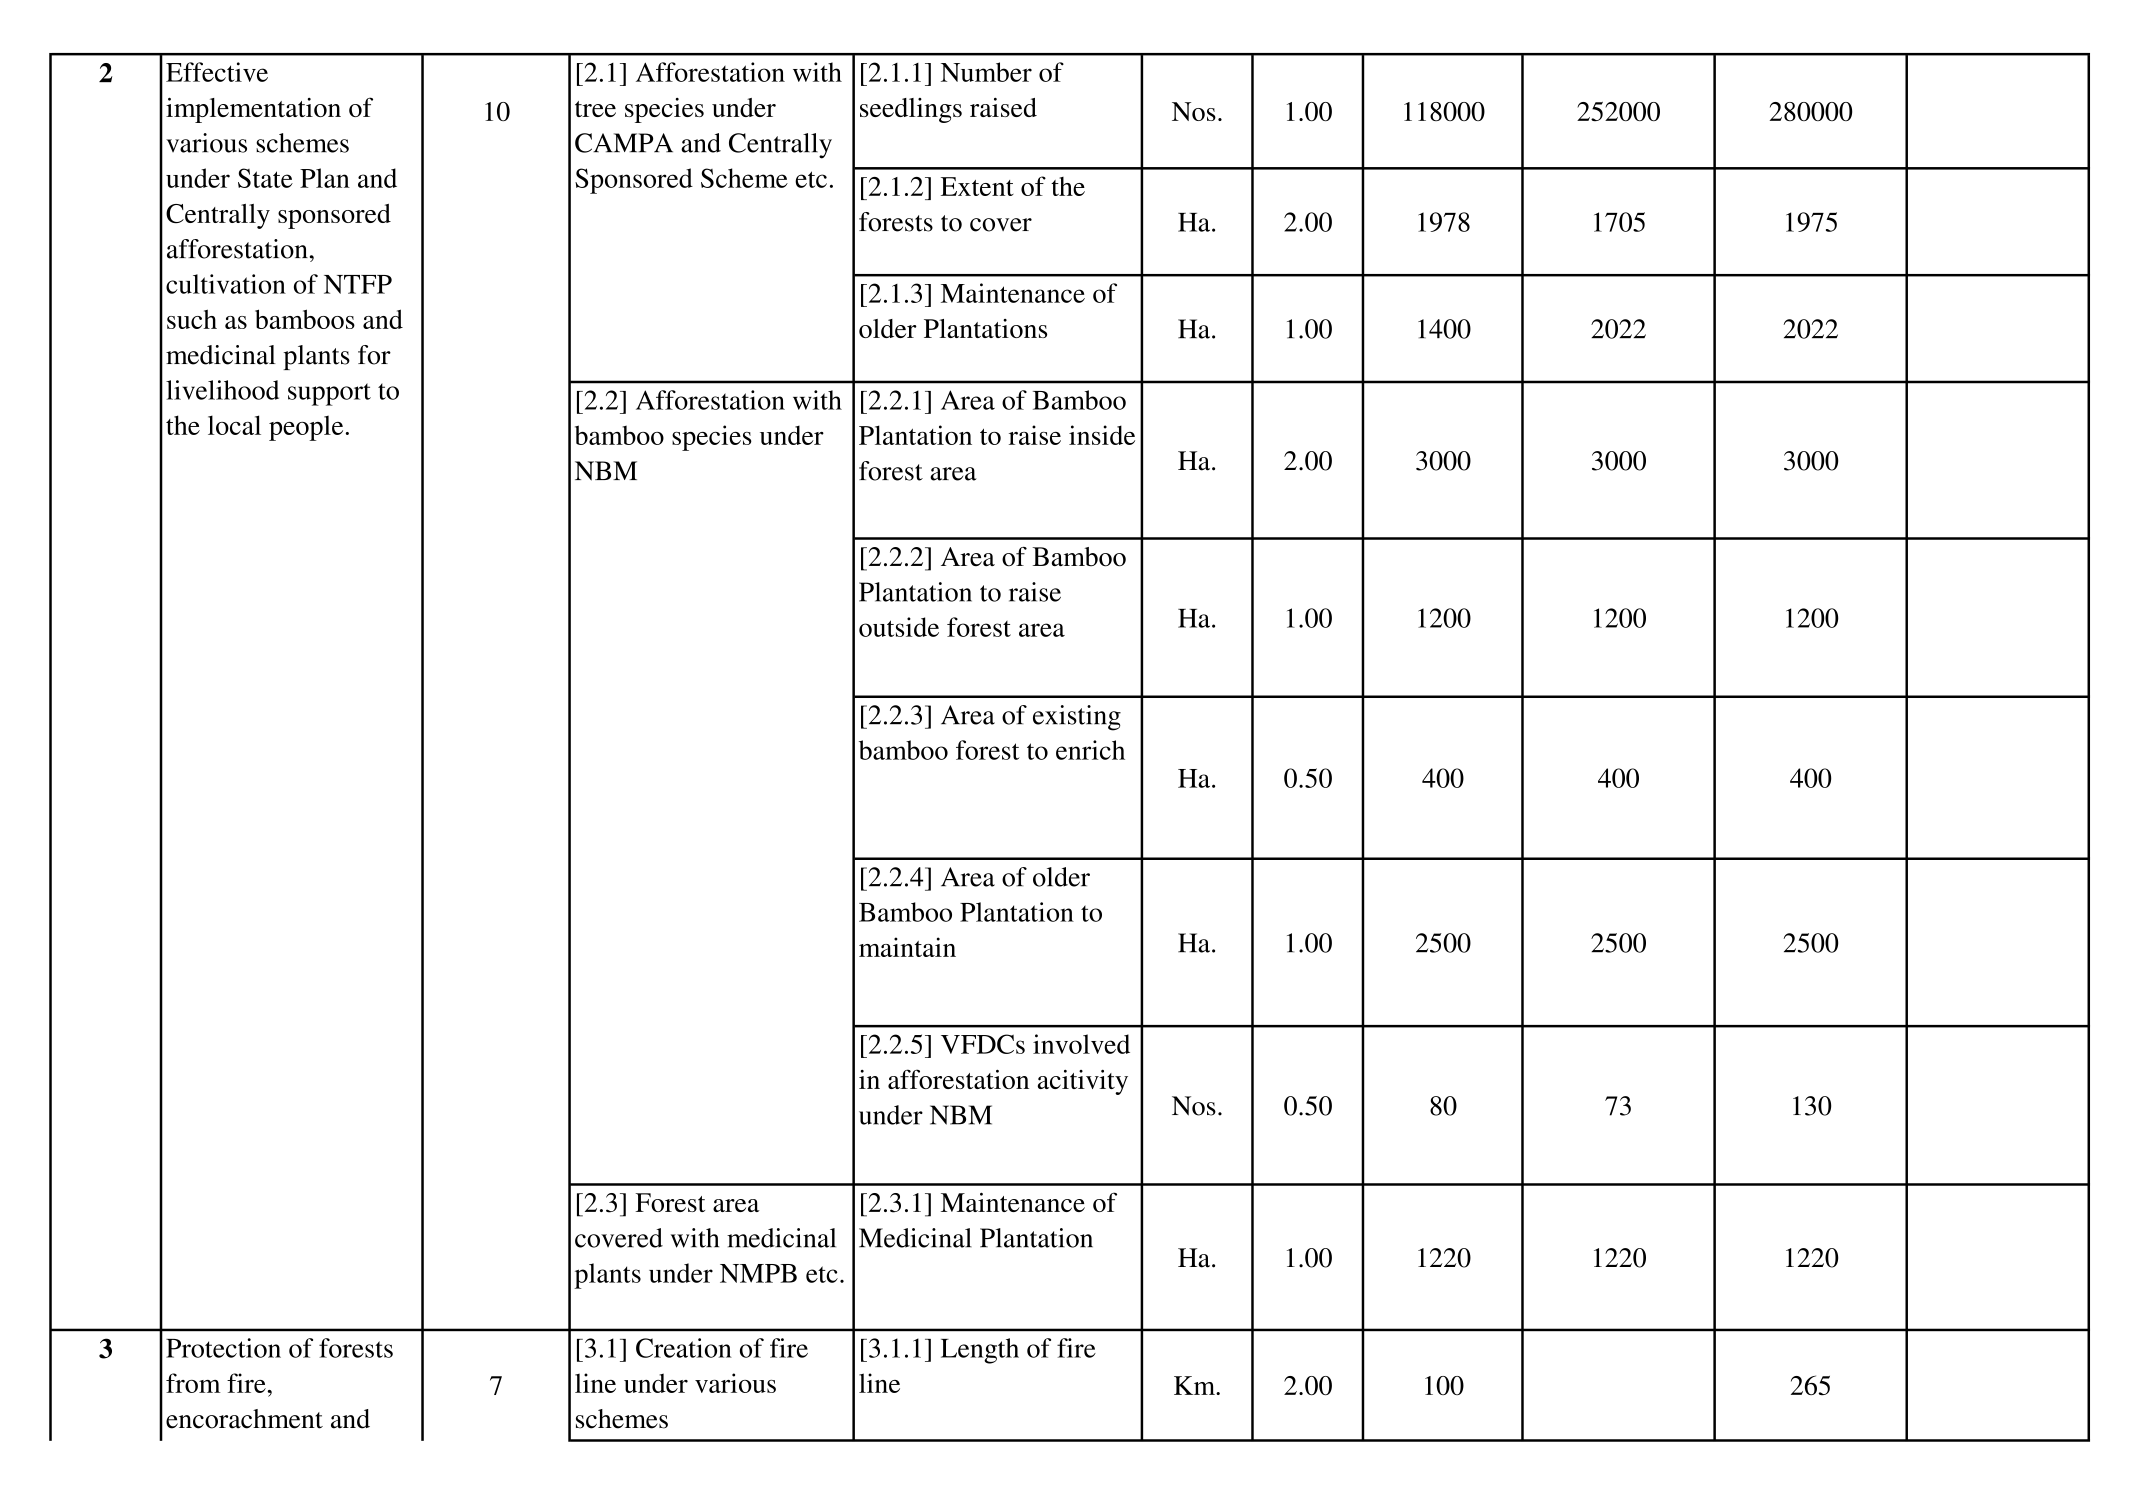 The image size is (2136, 1509). Describe the element at coordinates (624, 143) in the image. I see `CAMPA` at that location.
